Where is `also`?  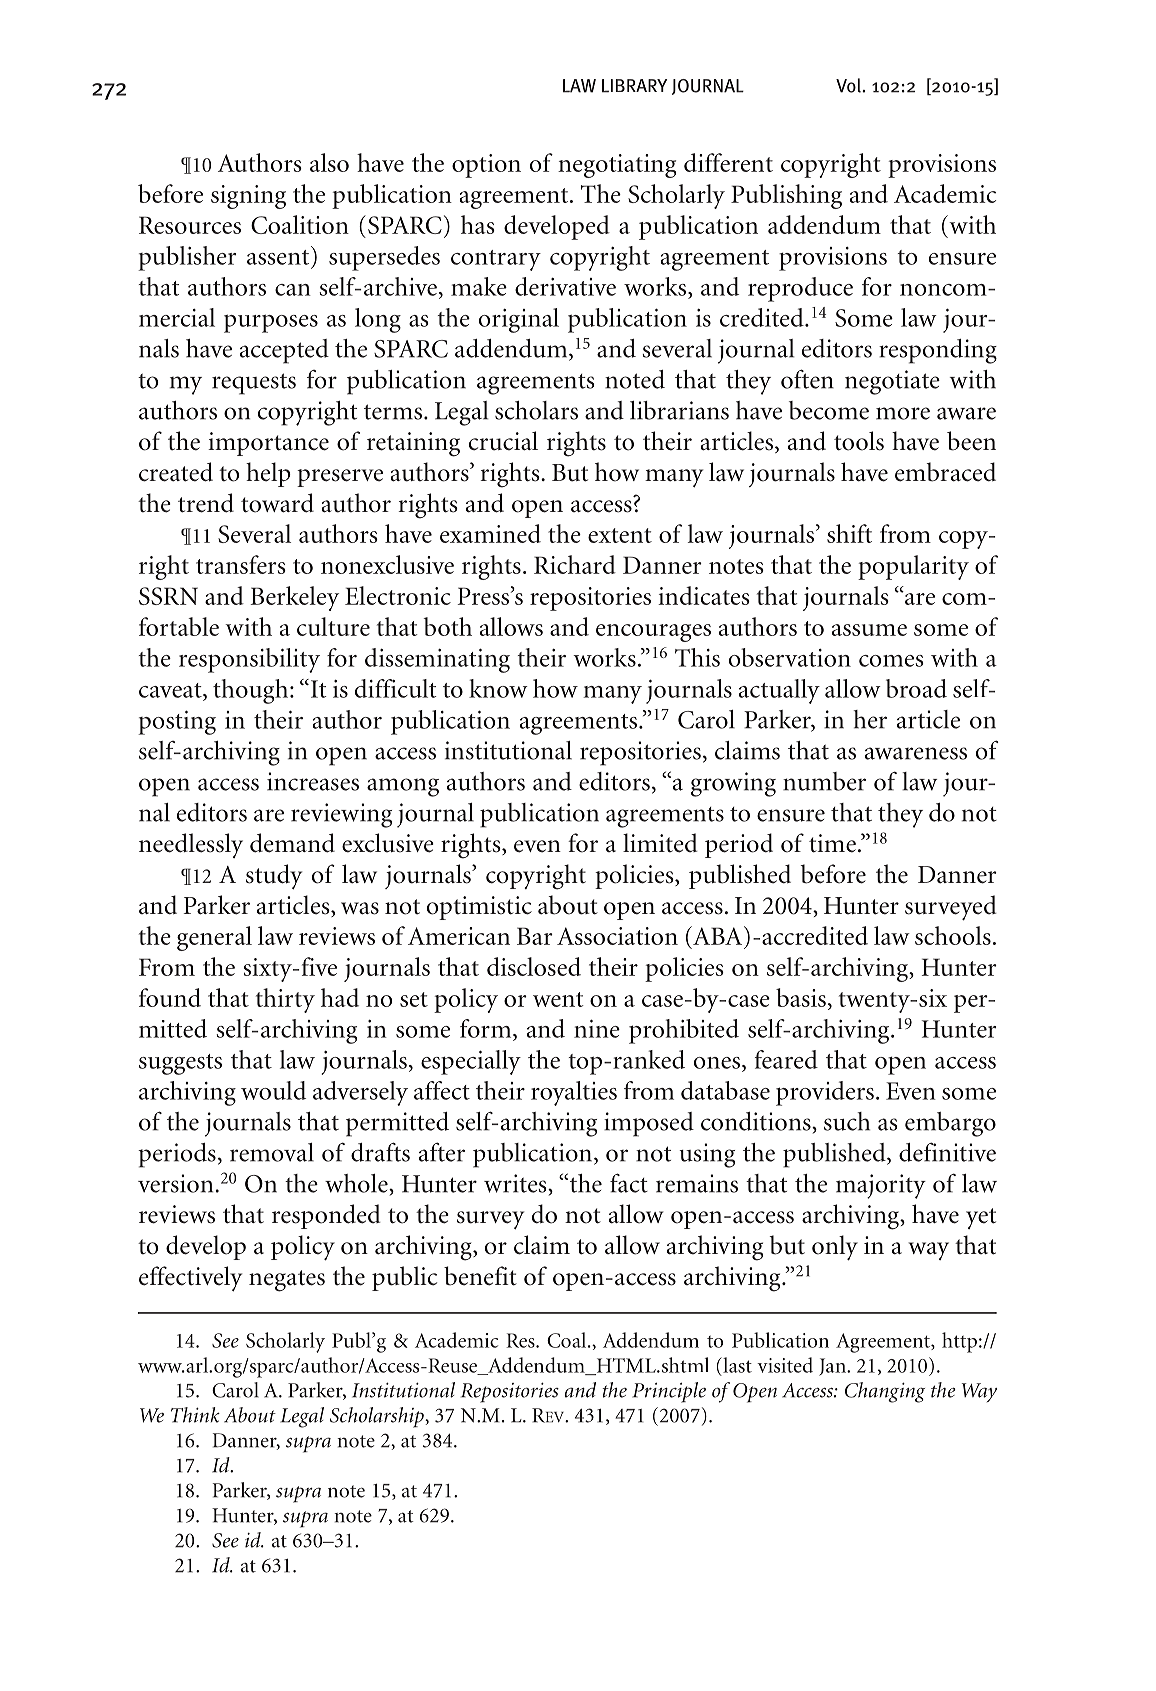 also is located at coordinates (329, 162).
